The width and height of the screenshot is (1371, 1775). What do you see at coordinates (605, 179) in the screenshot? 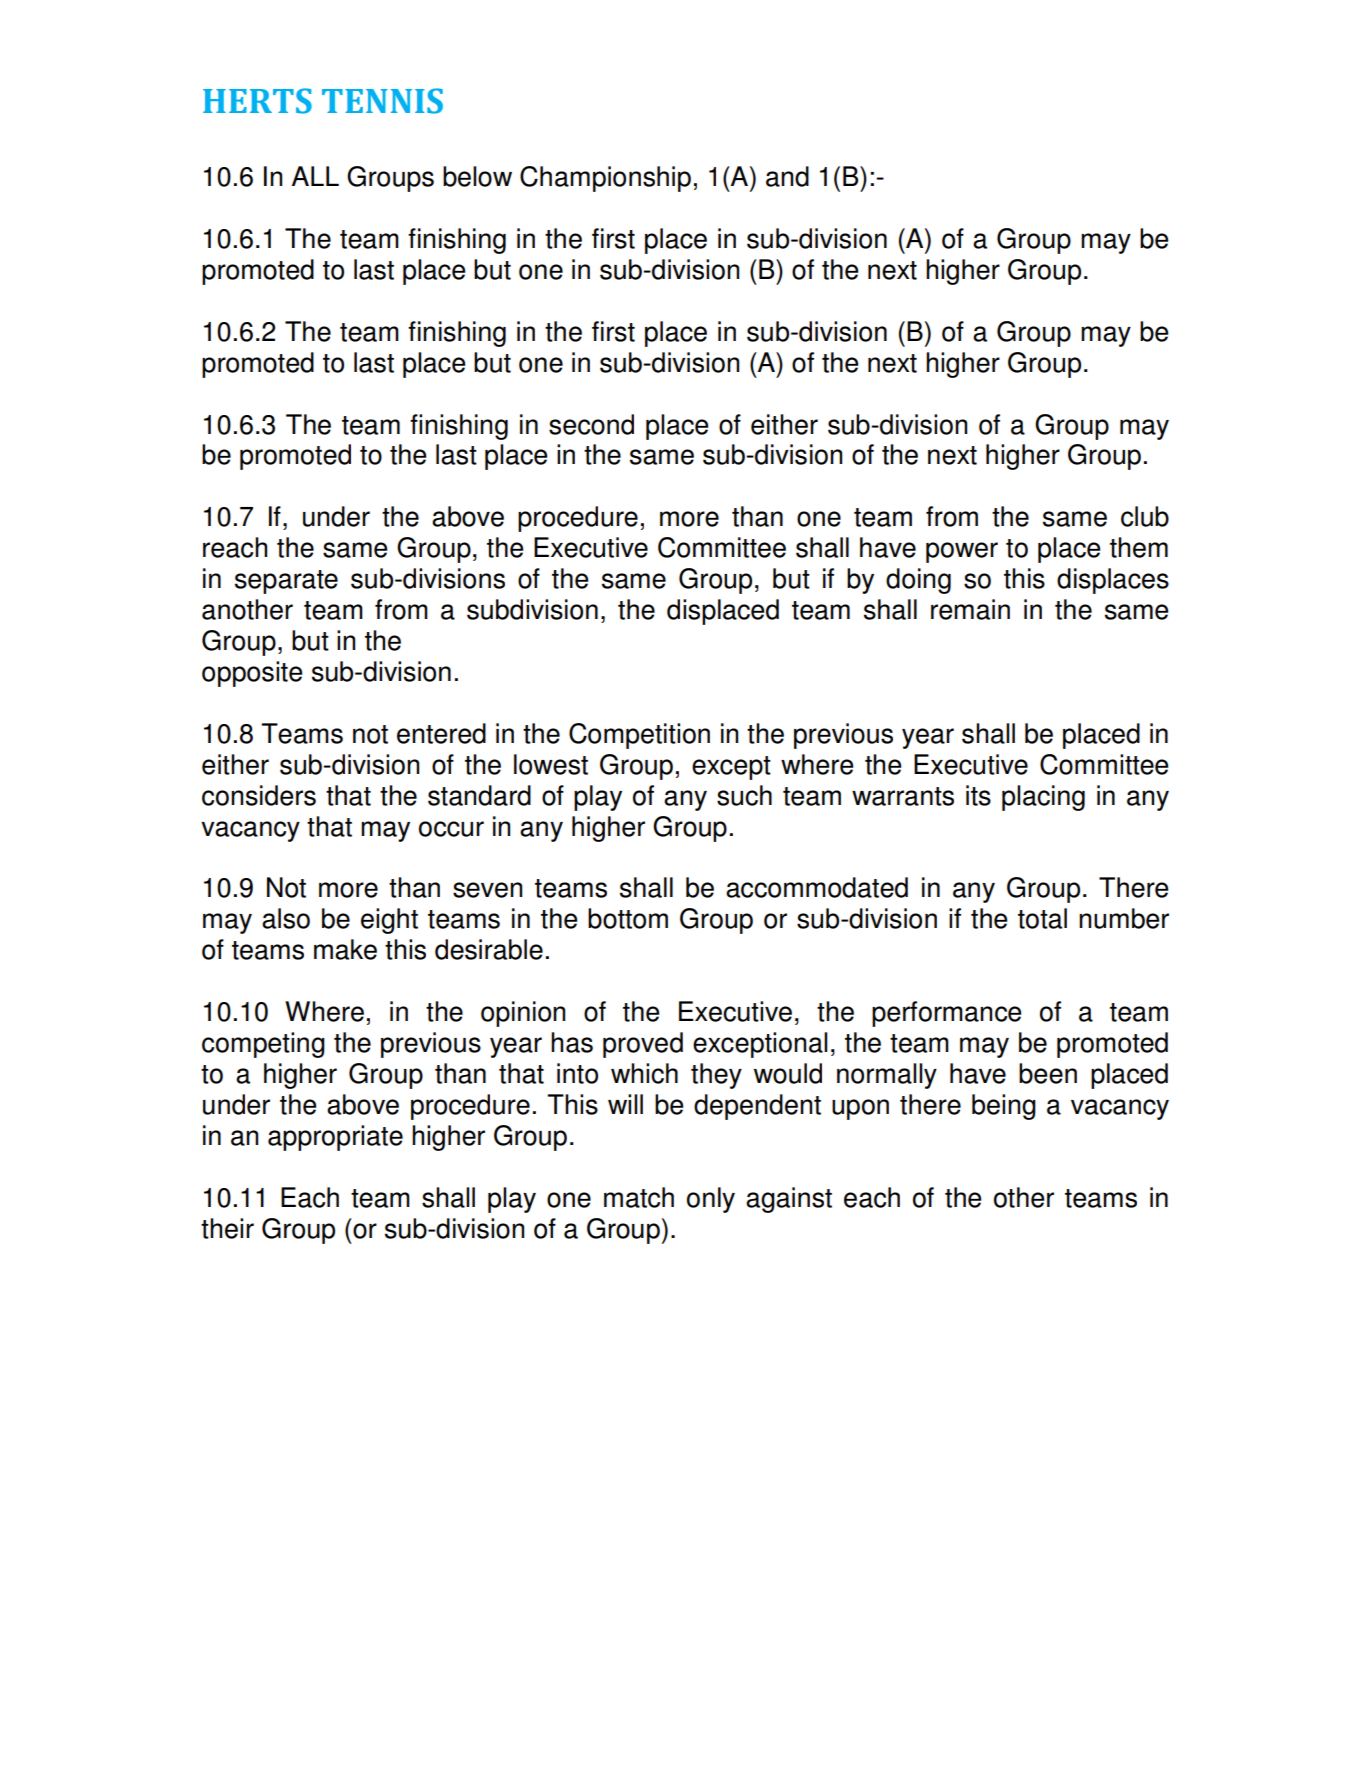
I see `Championship` at bounding box center [605, 179].
